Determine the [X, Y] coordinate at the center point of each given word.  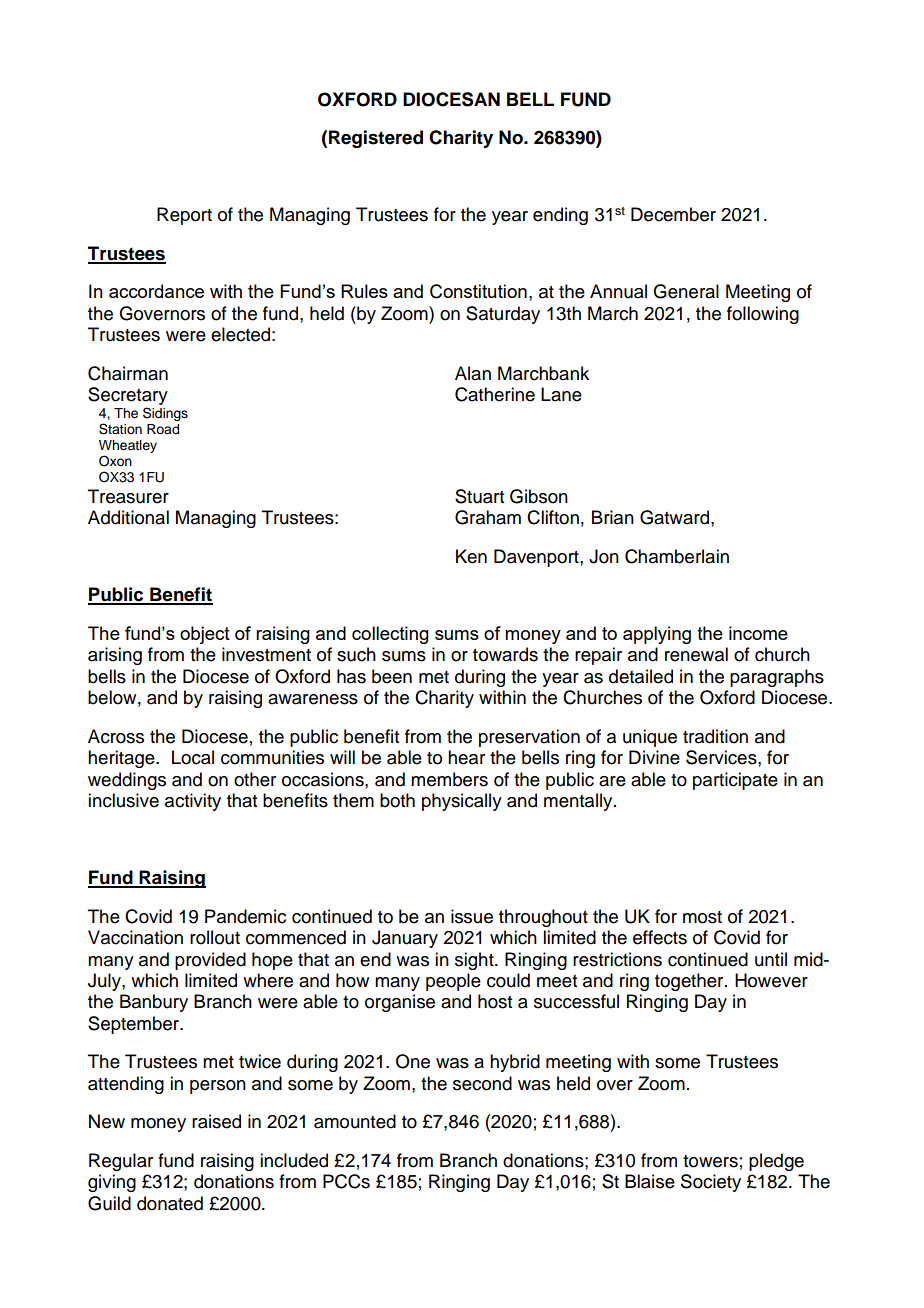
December [673, 214]
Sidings [165, 414]
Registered [376, 139]
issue [472, 916]
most [702, 917]
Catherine [495, 394]
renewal [696, 654]
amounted [355, 1121]
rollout [215, 937]
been [392, 676]
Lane [561, 394]
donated [170, 1203]
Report [184, 216]
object [205, 635]
